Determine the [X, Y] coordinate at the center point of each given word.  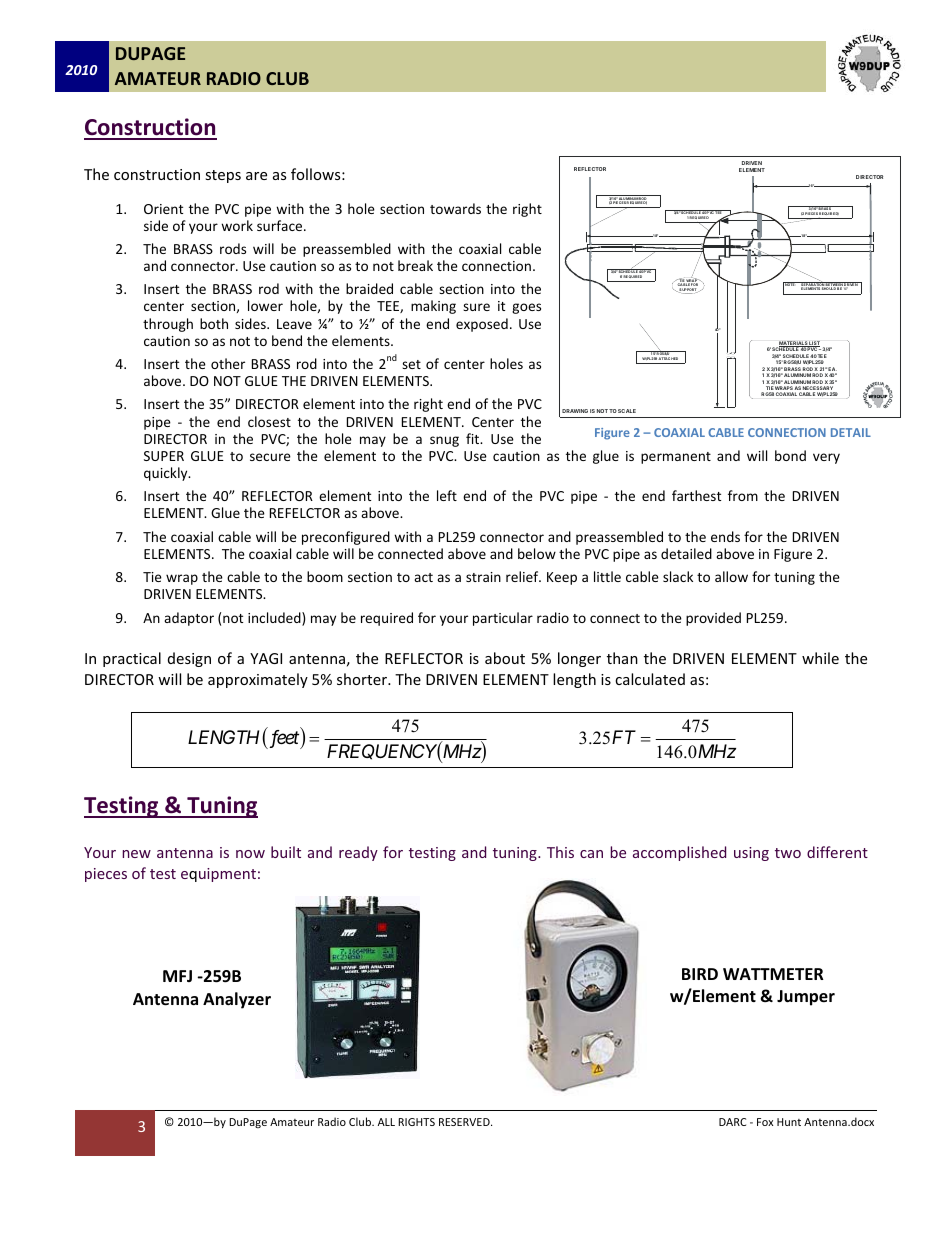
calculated [650, 679]
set [411, 364]
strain [483, 577]
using [751, 854]
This [560, 852]
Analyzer [237, 1000]
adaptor [189, 619]
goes [526, 308]
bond [790, 455]
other [228, 363]
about [505, 658]
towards [455, 208]
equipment [218, 875]
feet [283, 739]
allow [731, 576]
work [237, 225]
